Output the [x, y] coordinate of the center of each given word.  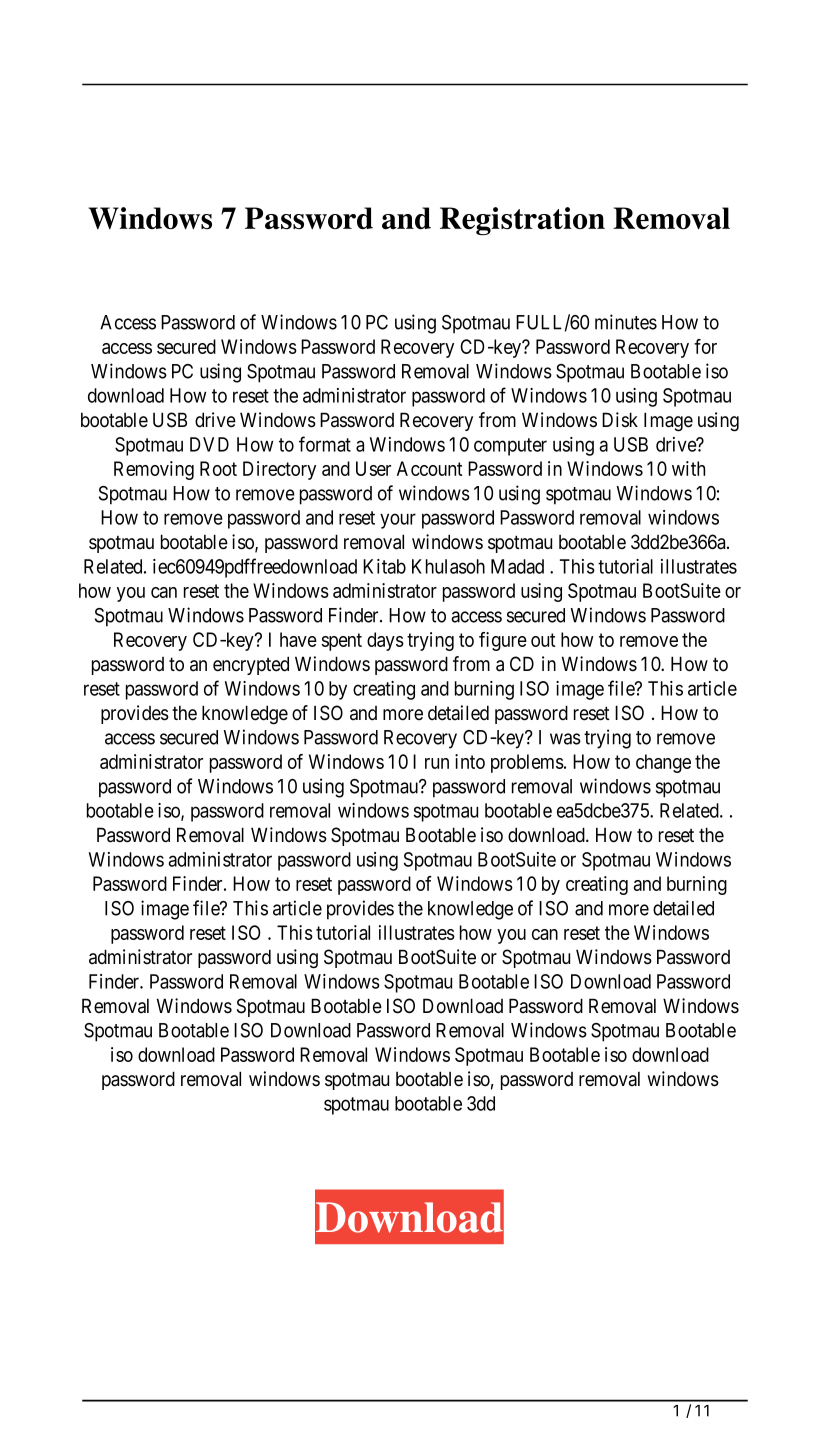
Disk [620, 420]
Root [218, 468]
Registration [522, 221]
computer [510, 447]
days [385, 641]
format [325, 444]
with [688, 468]
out [543, 640]
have [298, 639]
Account [429, 468]
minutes [626, 322]
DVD [209, 444]
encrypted [251, 665]
